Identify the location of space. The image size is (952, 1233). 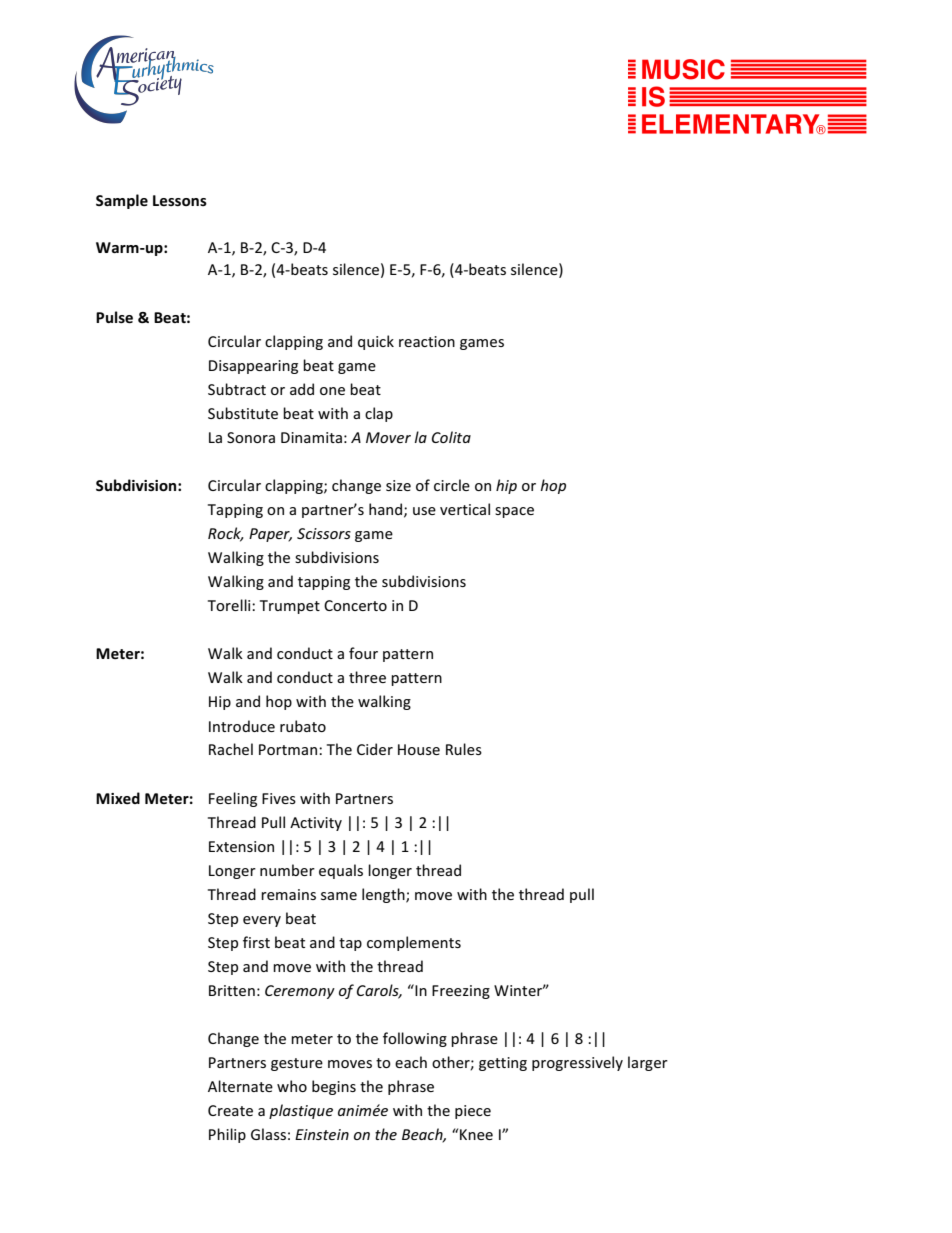
(514, 512).
